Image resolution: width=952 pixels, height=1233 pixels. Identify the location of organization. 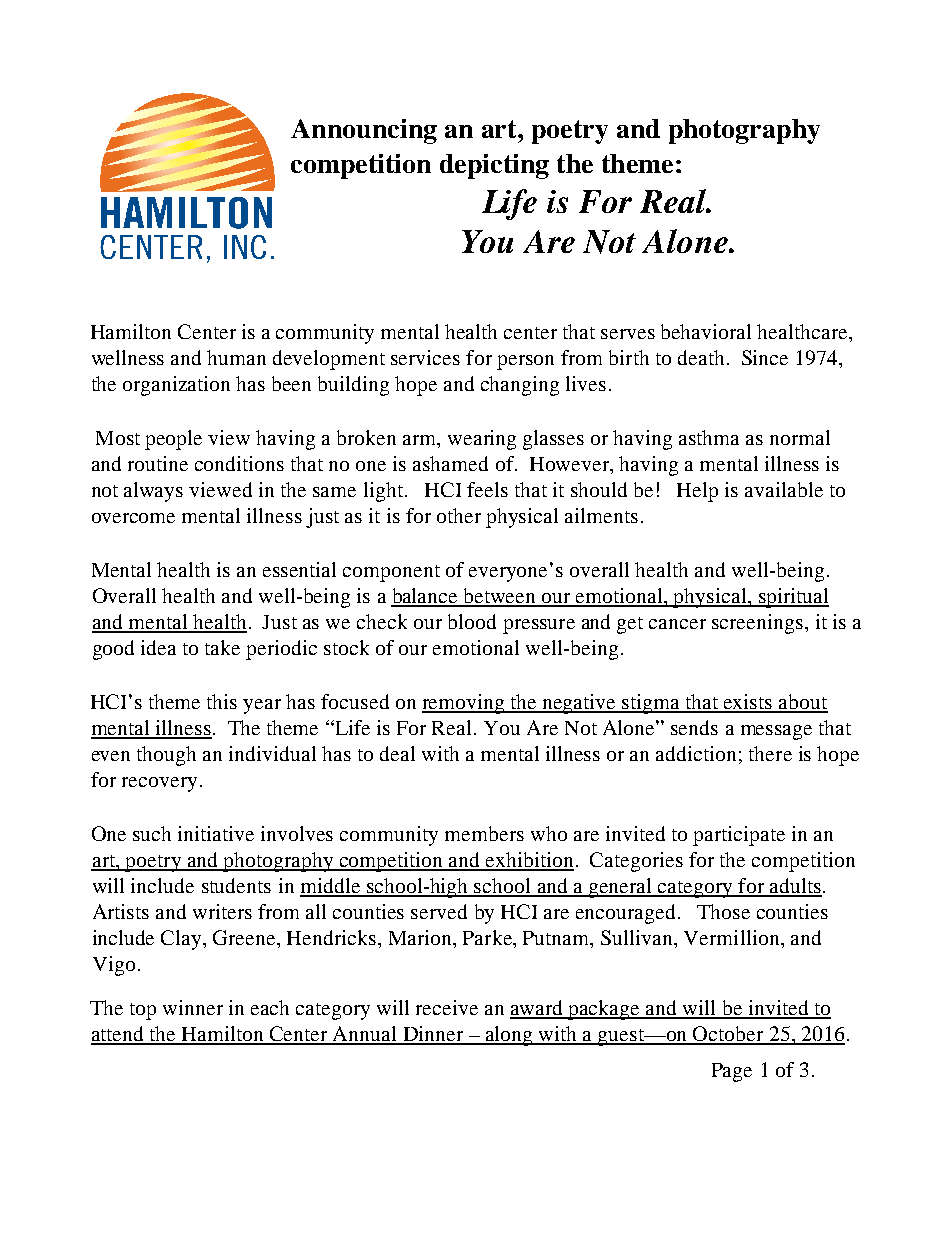
(176, 386).
